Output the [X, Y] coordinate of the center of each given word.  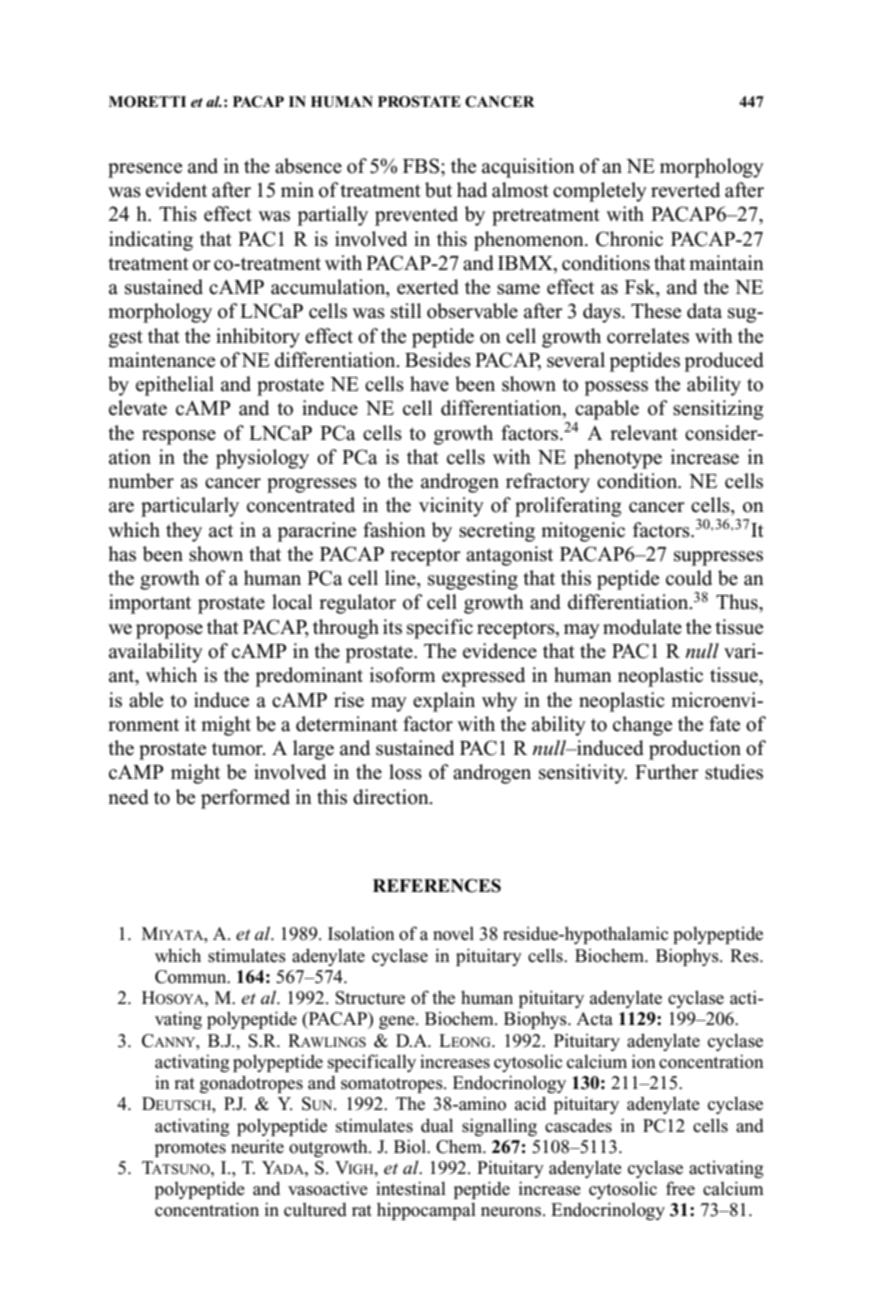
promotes [190, 1149]
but [438, 190]
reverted [685, 190]
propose [169, 631]
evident [176, 190]
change [642, 726]
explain [444, 702]
